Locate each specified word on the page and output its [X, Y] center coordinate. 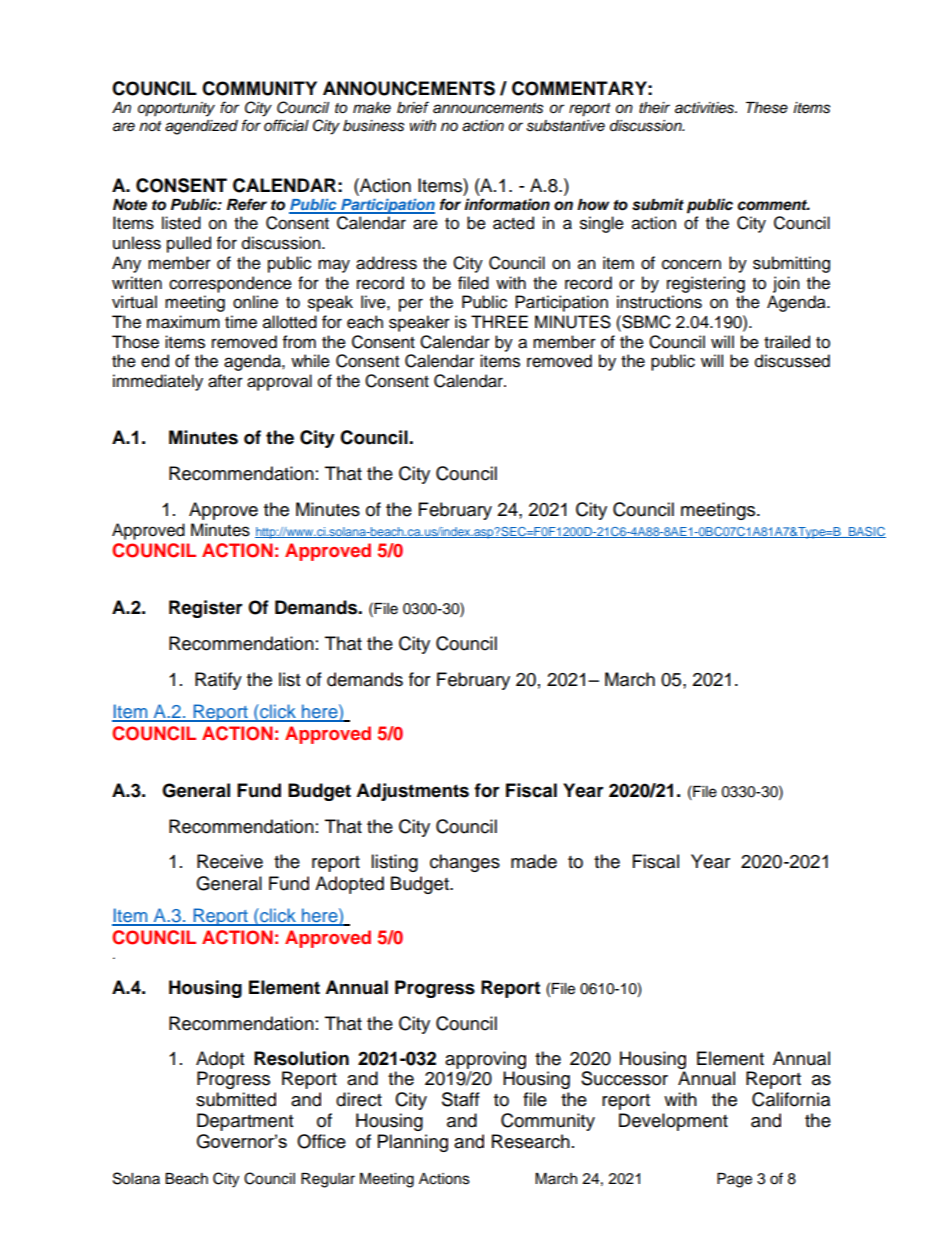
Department [245, 1122]
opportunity [176, 109]
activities [706, 108]
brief [413, 107]
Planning [413, 1143]
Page [734, 1180]
